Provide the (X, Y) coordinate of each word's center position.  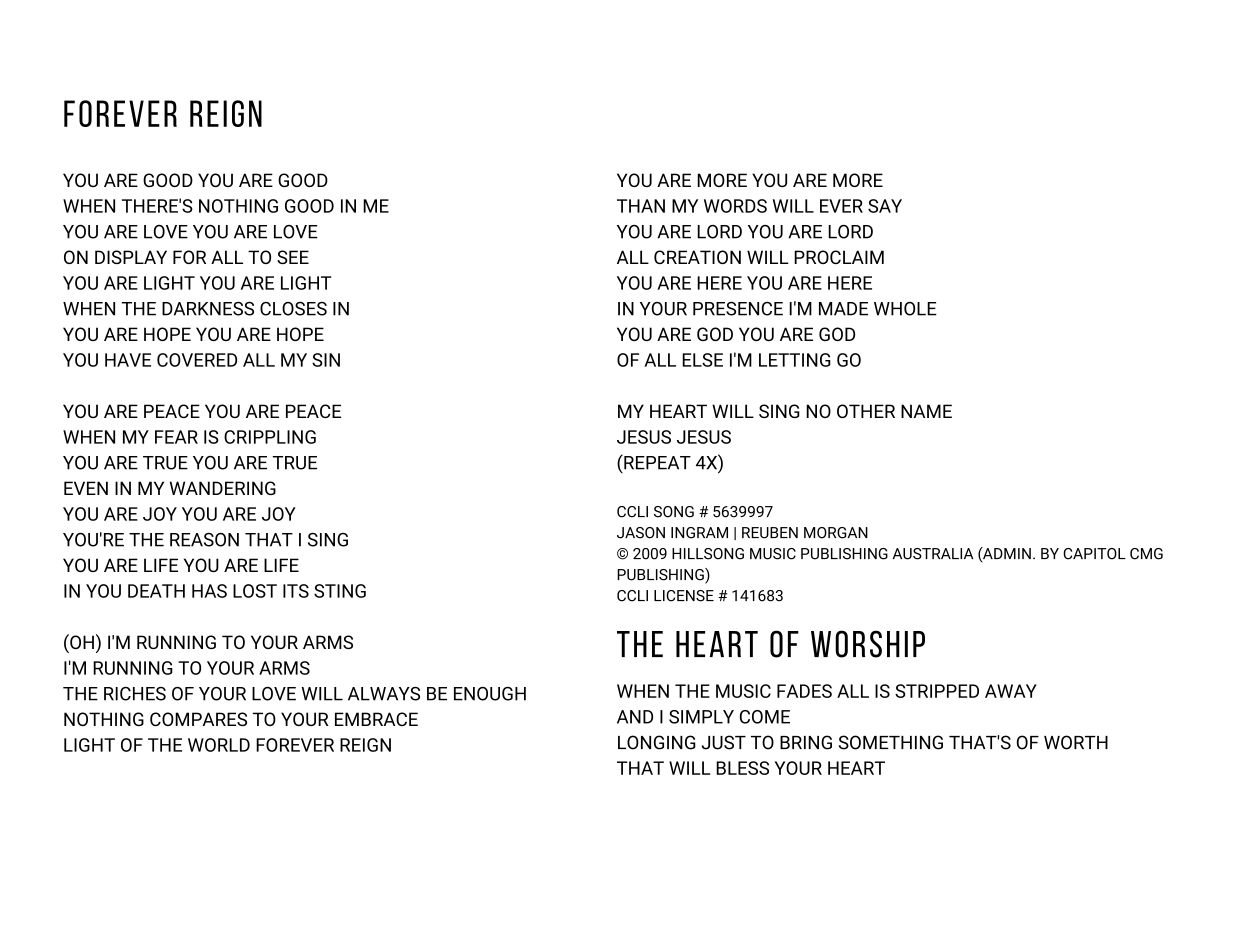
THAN (641, 206)
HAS (209, 591)
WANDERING (223, 488)
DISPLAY (131, 257)
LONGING (657, 742)
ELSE (702, 360)
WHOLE (905, 309)
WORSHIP (868, 644)
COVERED (197, 360)
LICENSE (684, 596)
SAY (885, 206)
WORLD (219, 745)
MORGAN (836, 533)
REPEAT (656, 462)
